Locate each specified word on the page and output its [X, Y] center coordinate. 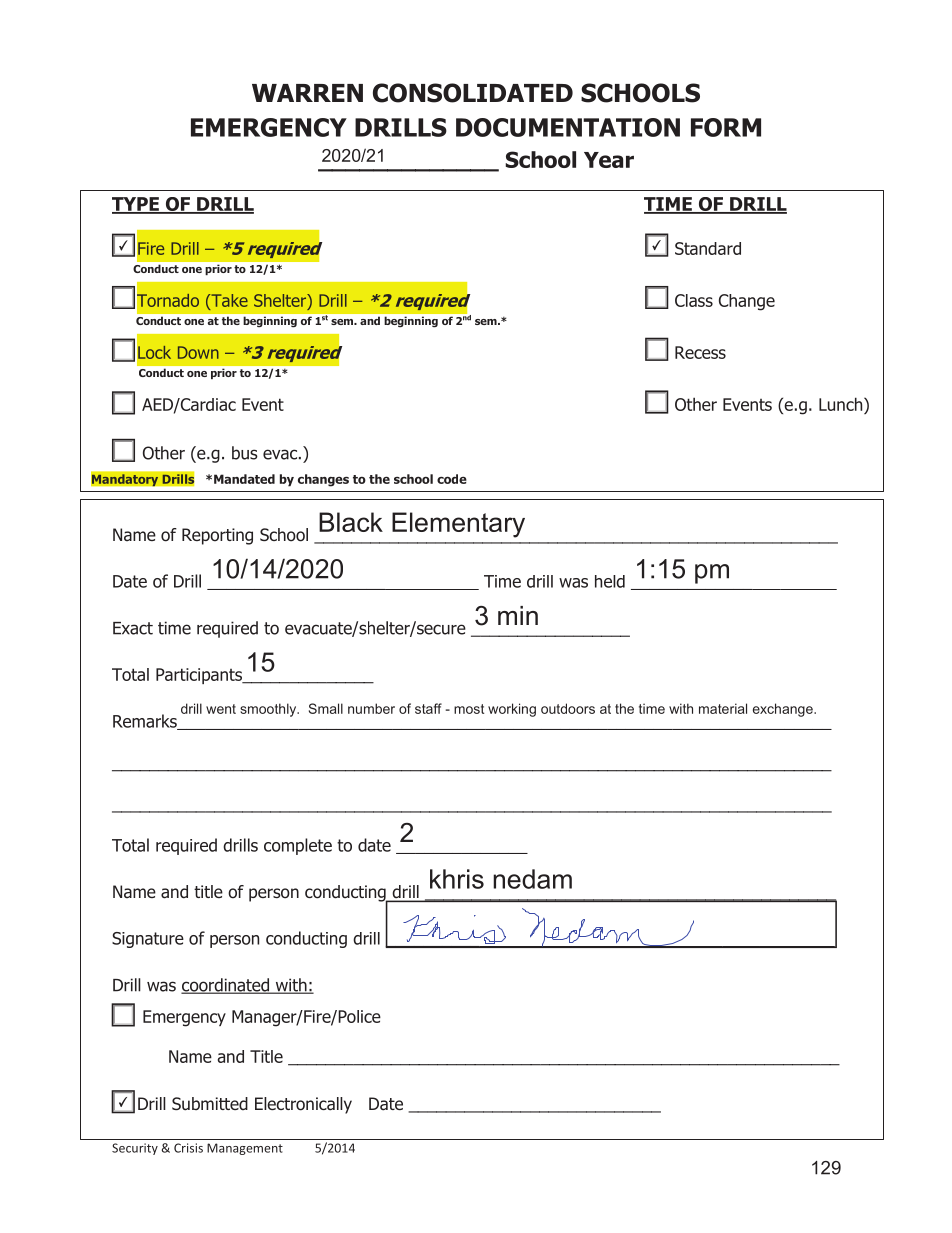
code [452, 479]
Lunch [842, 404]
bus [245, 453]
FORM [726, 127]
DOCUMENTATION [568, 127]
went [221, 709]
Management [245, 1149]
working [512, 710]
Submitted [210, 1104]
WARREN [307, 93]
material [723, 708]
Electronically [303, 1105]
